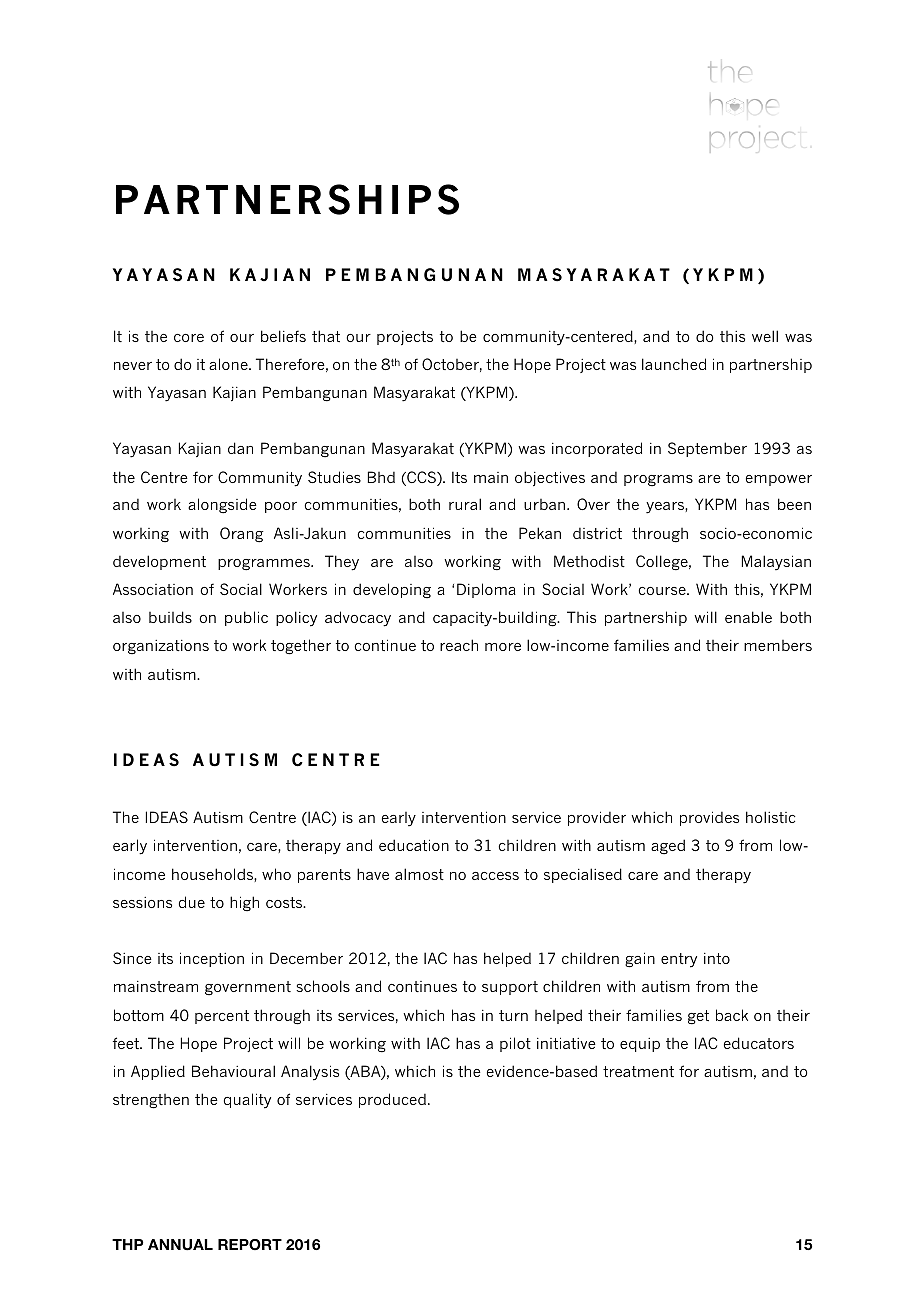  What do you see at coordinates (229, 364) in the screenshot?
I see `alone` at bounding box center [229, 364].
